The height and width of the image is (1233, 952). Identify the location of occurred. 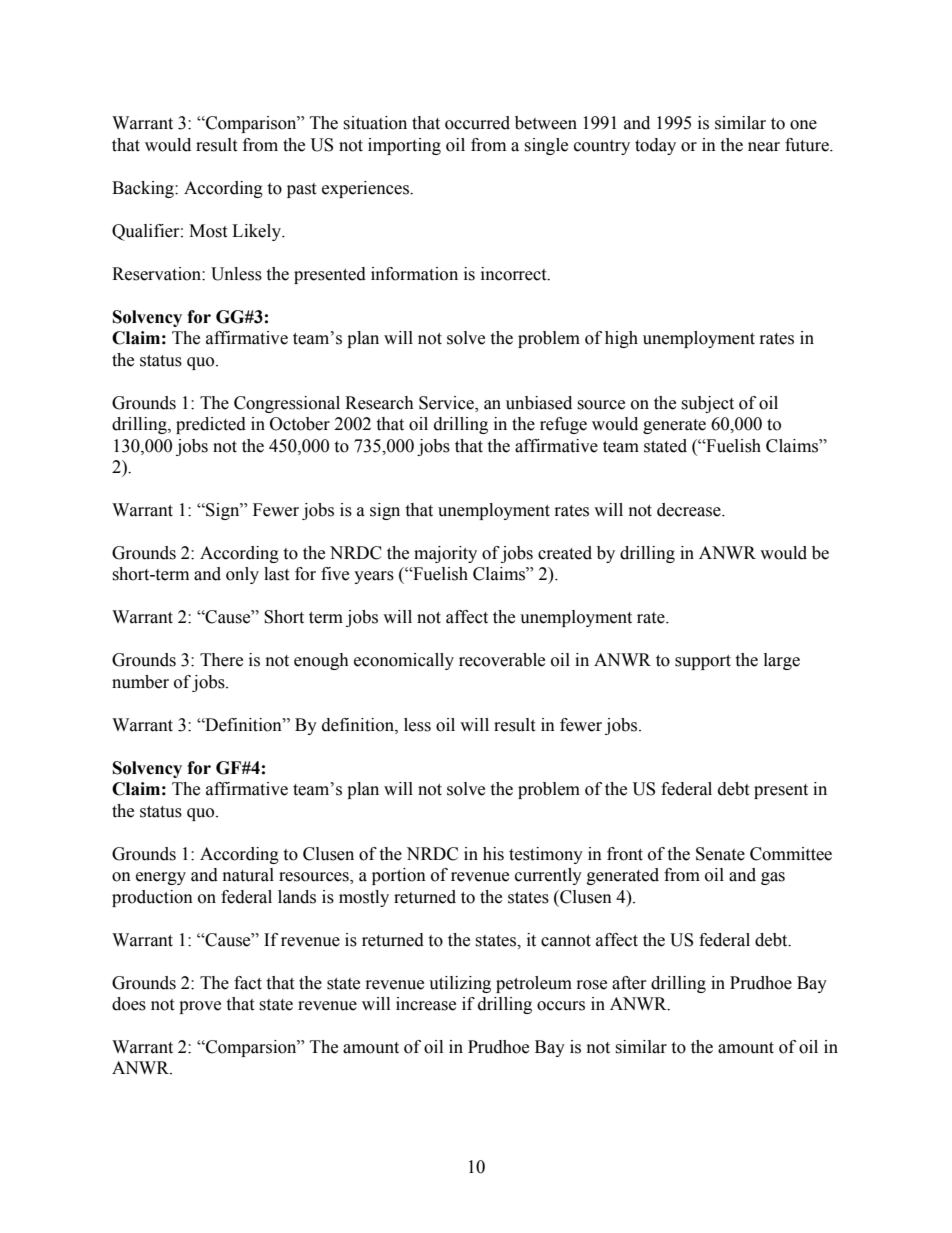
(477, 123).
